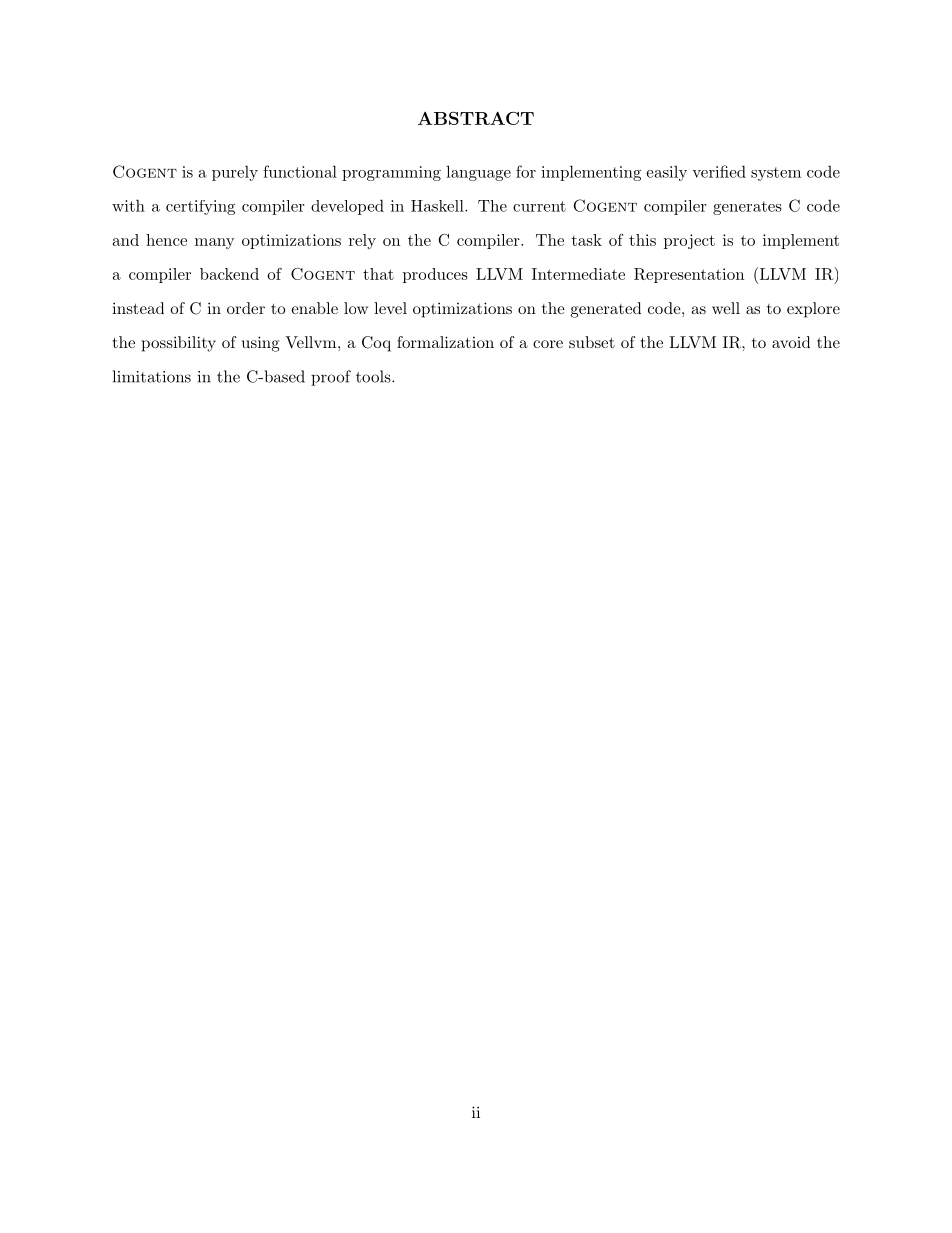  What do you see at coordinates (438, 206) in the screenshot?
I see `Haskell` at bounding box center [438, 206].
